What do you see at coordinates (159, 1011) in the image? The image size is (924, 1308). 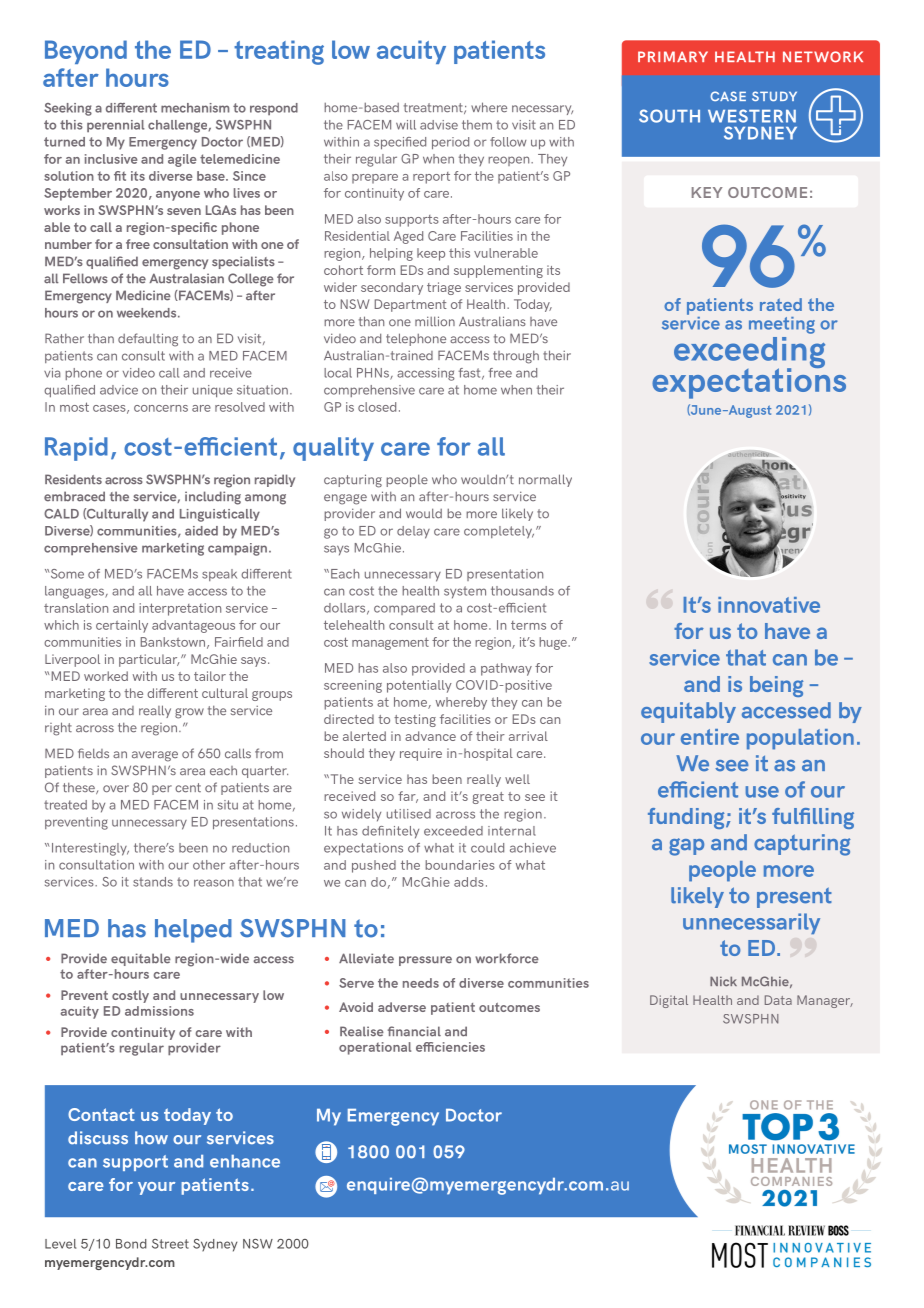 I see `admissions` at bounding box center [159, 1011].
